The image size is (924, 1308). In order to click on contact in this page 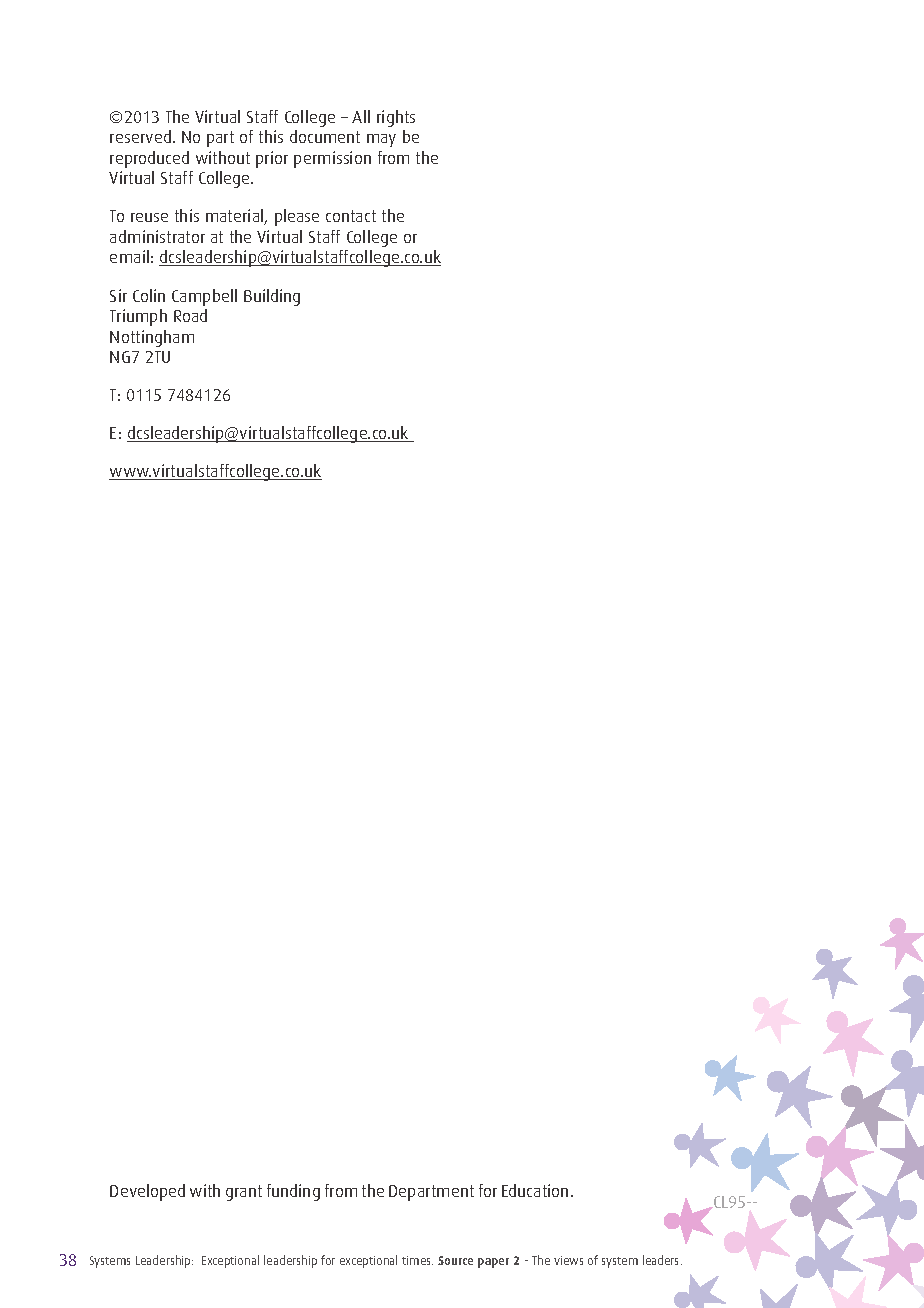, I will do `click(351, 216)`.
